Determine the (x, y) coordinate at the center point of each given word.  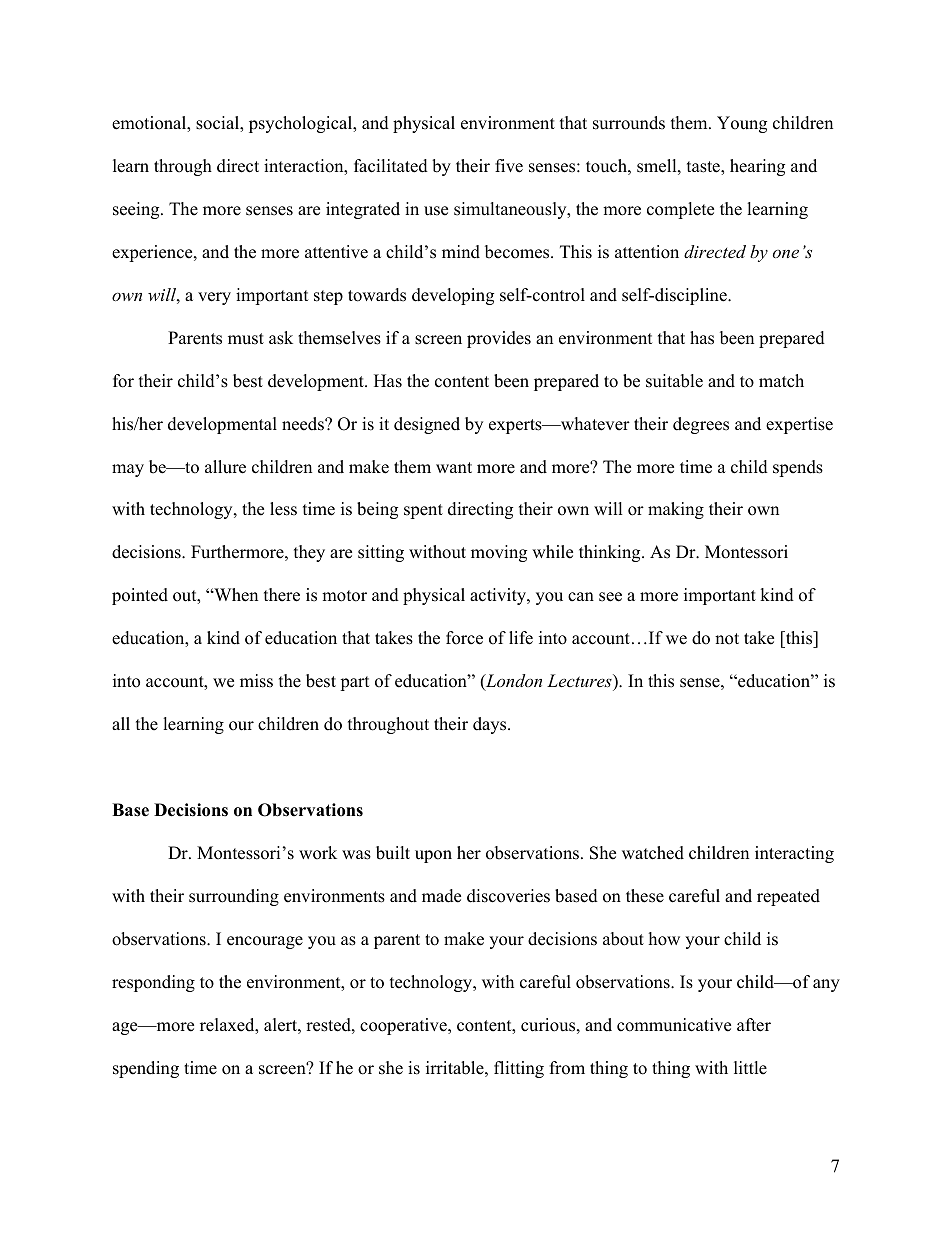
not (727, 639)
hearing (757, 167)
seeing (137, 210)
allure (225, 467)
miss (256, 681)
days (491, 725)
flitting (519, 1069)
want (454, 467)
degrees (701, 425)
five (509, 166)
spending (146, 1069)
